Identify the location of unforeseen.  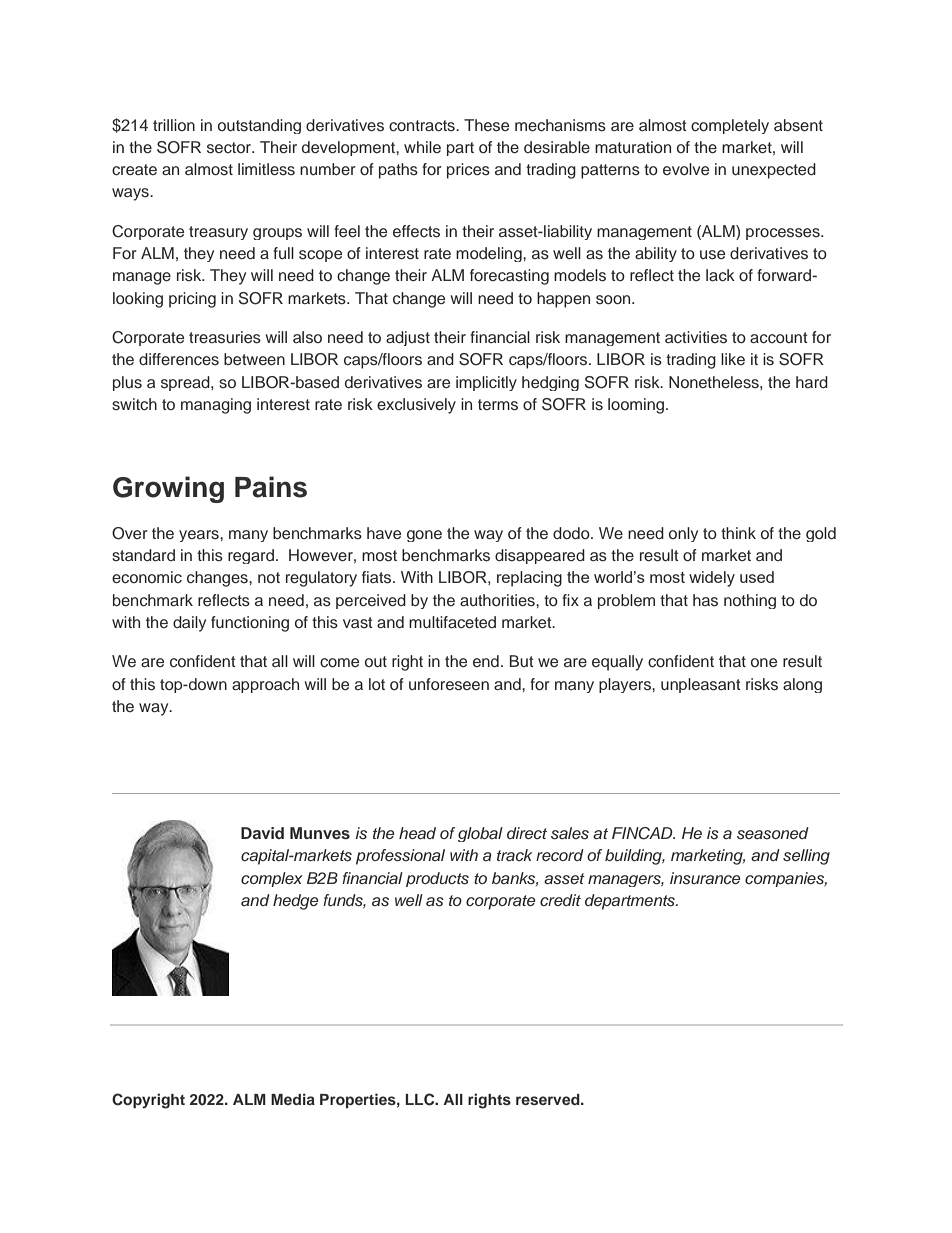
(449, 684).
